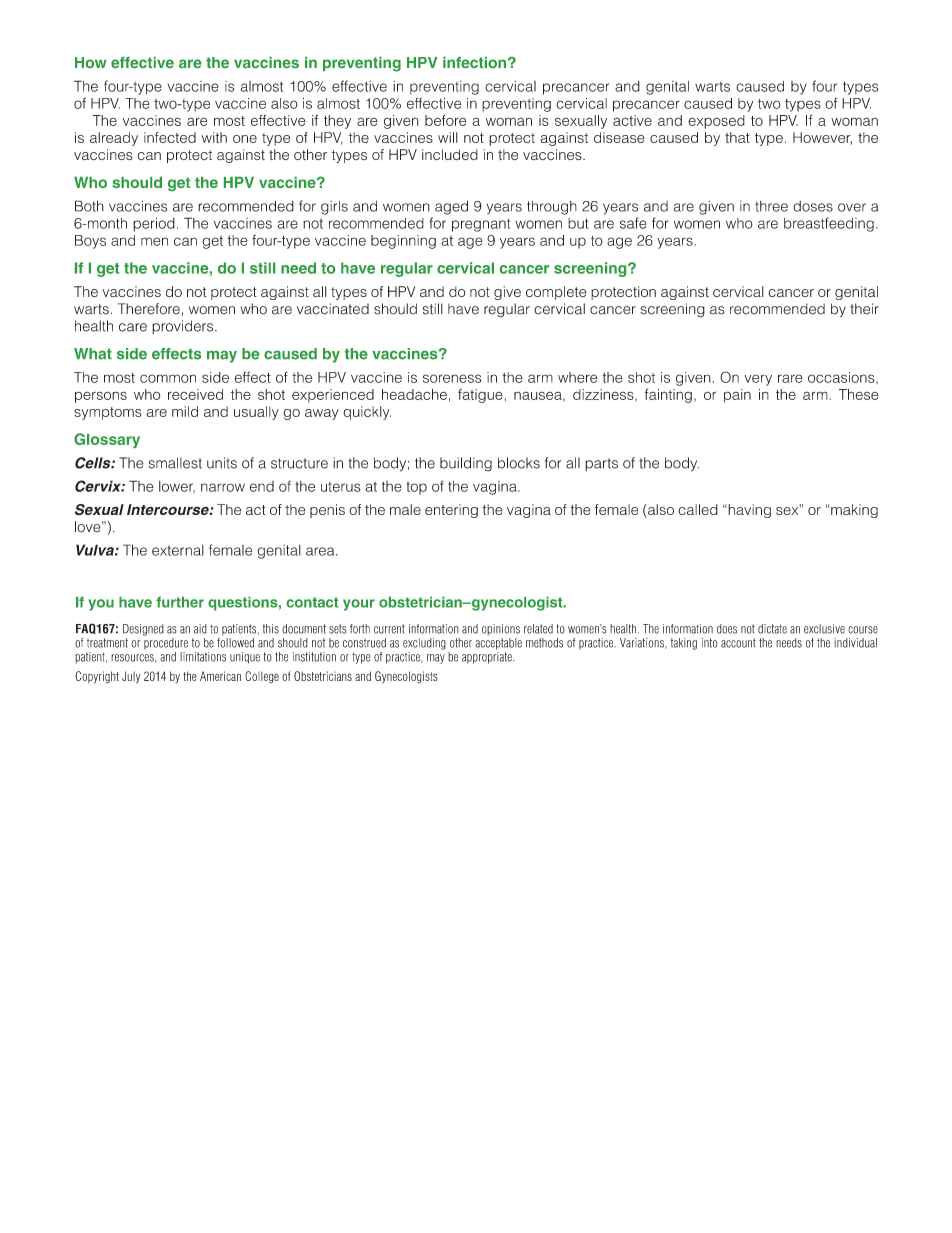  Describe the element at coordinates (716, 122) in the page. I see `exposed` at that location.
